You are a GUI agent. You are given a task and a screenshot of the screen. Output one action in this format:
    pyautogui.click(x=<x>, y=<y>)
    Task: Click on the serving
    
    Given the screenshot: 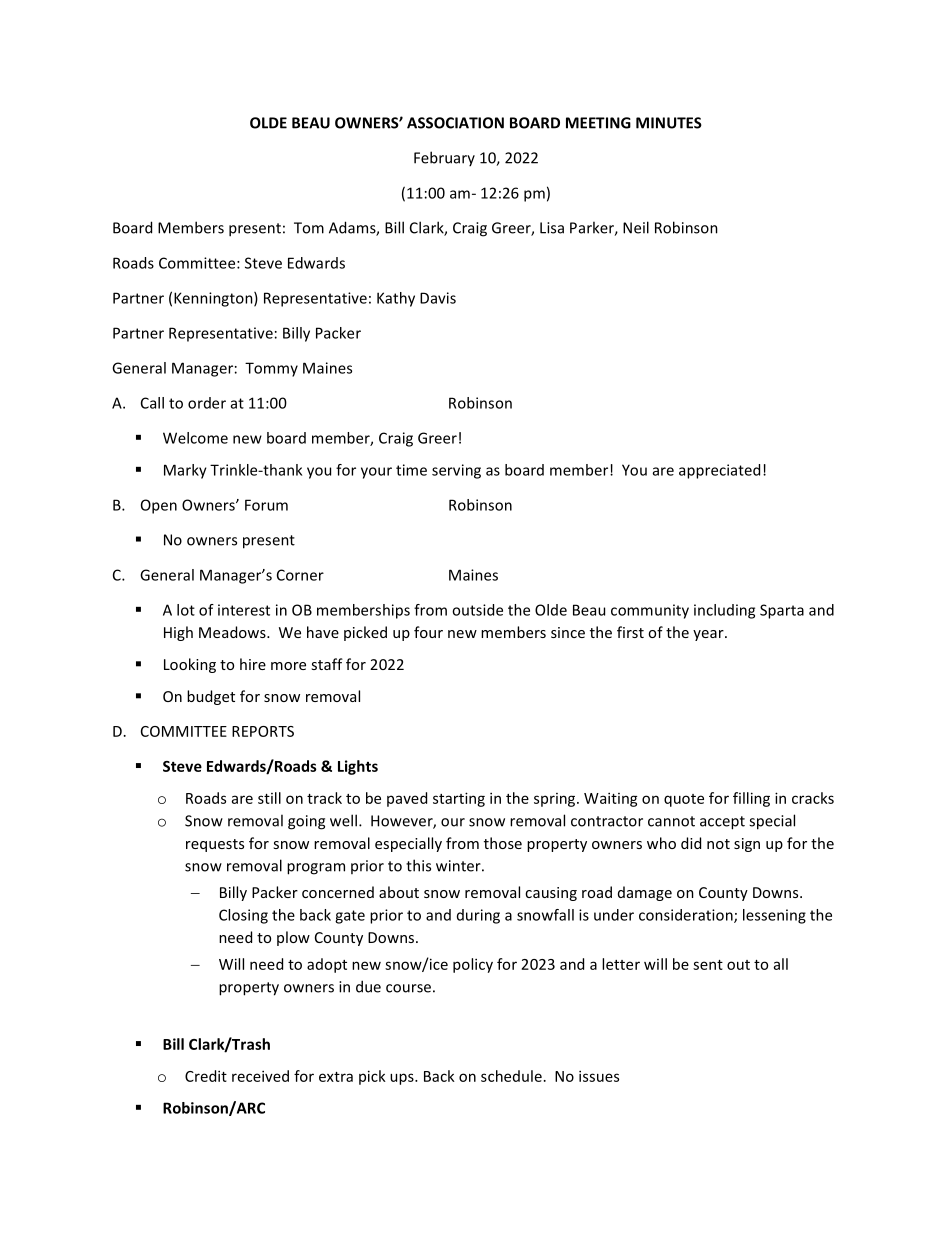 What is the action you would take?
    pyautogui.click(x=456, y=471)
